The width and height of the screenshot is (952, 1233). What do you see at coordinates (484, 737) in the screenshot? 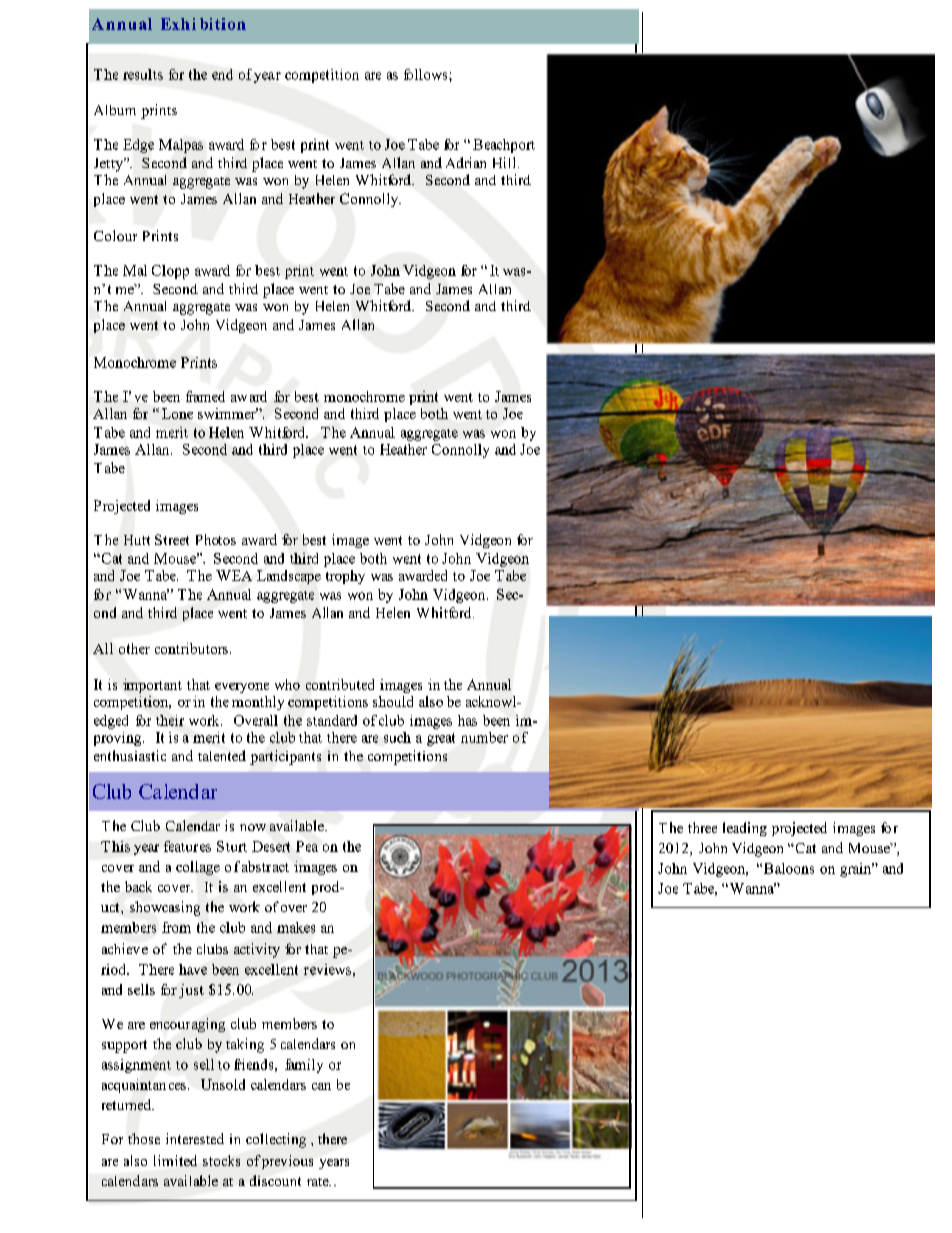
I see `number` at bounding box center [484, 737].
